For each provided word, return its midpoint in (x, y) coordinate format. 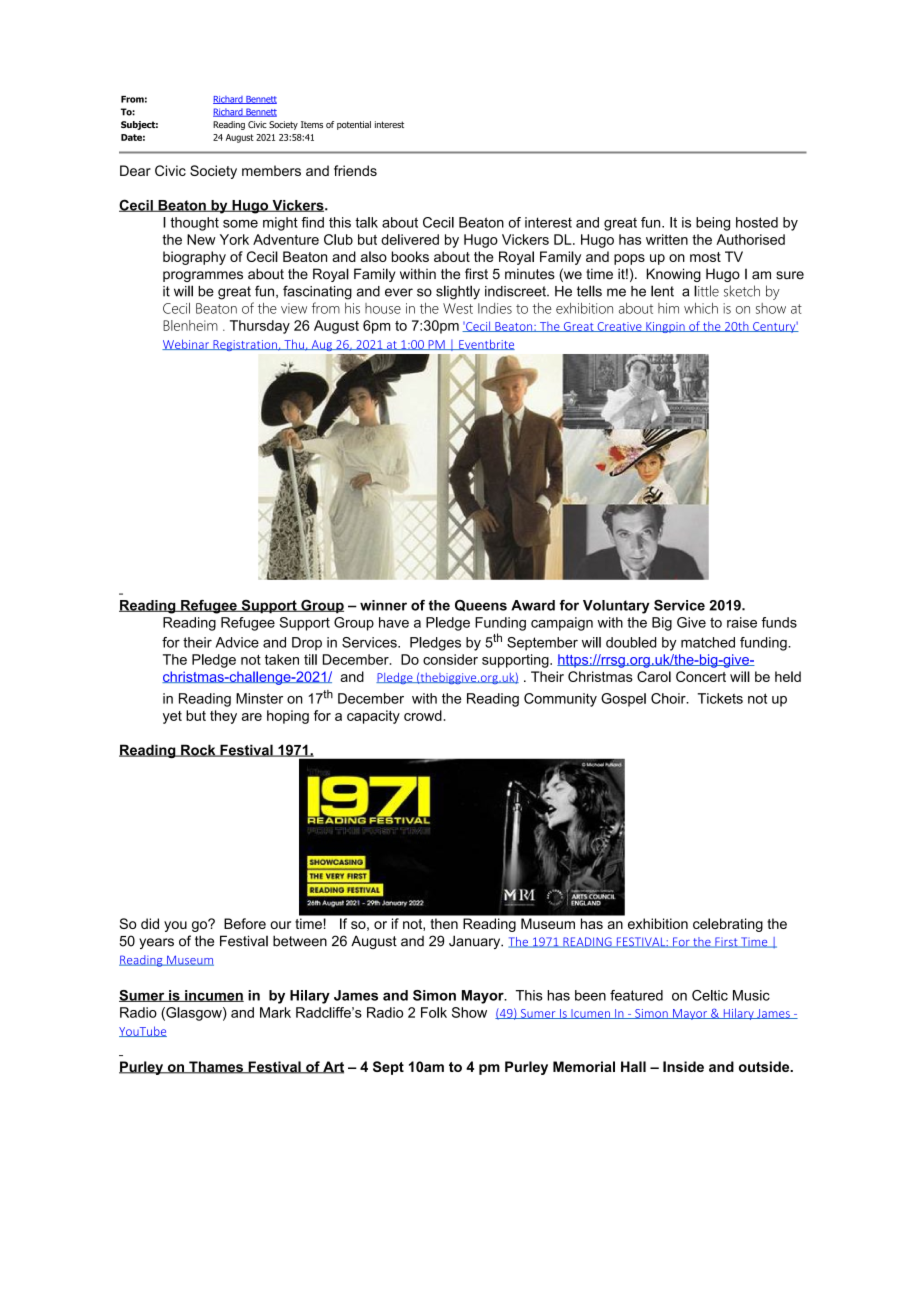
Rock (198, 750)
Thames (216, 1067)
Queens (481, 606)
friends (355, 170)
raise (742, 622)
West (458, 308)
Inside (683, 1066)
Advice (237, 642)
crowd (423, 715)
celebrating (728, 925)
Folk (434, 1012)
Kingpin (665, 327)
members (271, 170)
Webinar (187, 344)
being (713, 224)
